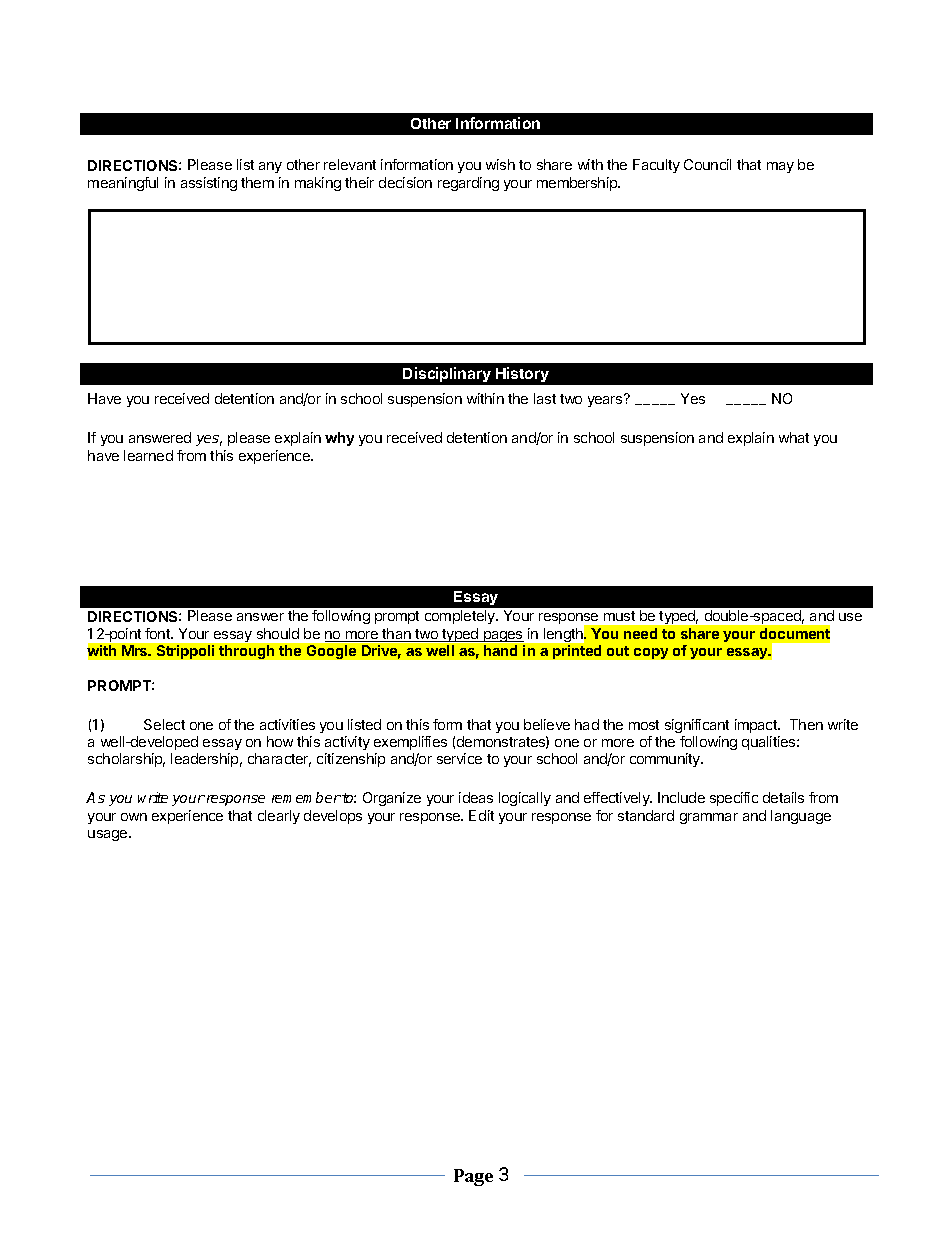  I want to click on than, so click(397, 635).
